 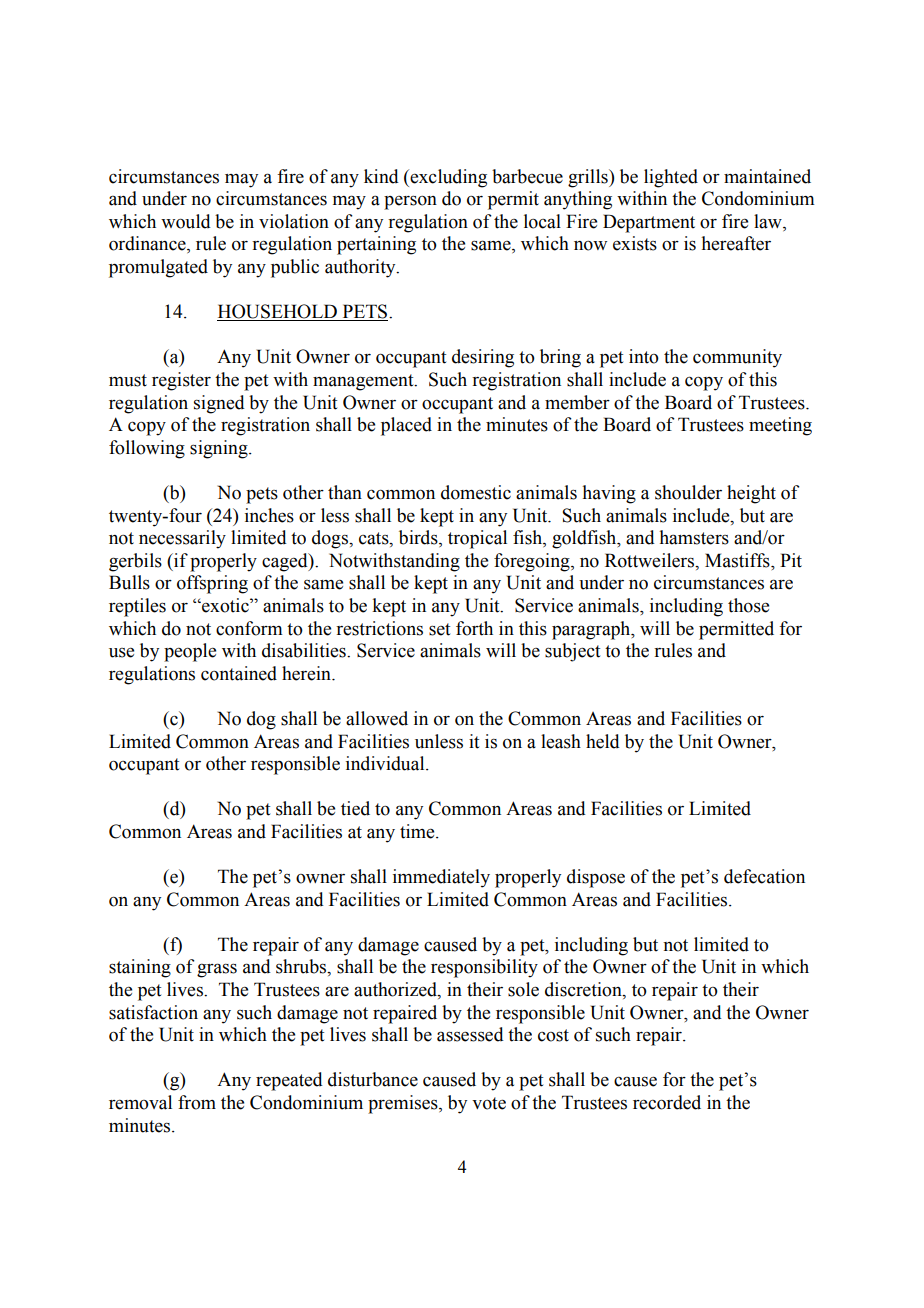 What do you see at coordinates (197, 1102) in the screenshot?
I see `from` at bounding box center [197, 1102].
